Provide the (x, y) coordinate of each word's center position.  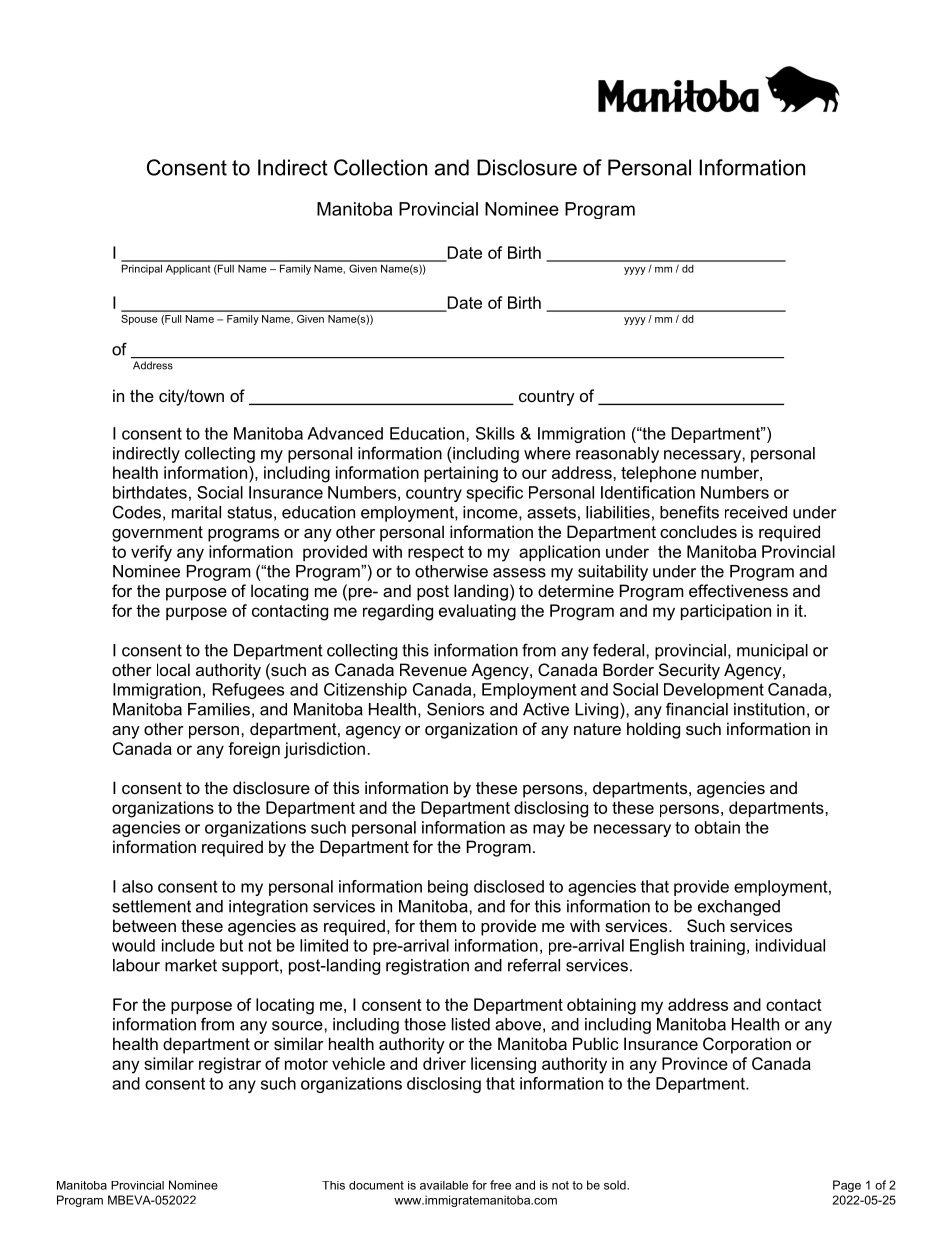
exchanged (739, 908)
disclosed (509, 886)
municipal (772, 652)
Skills (495, 433)
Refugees (248, 691)
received (756, 512)
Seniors (455, 709)
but (231, 945)
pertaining (461, 474)
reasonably (617, 455)
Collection (380, 167)
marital (196, 512)
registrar (230, 1065)
